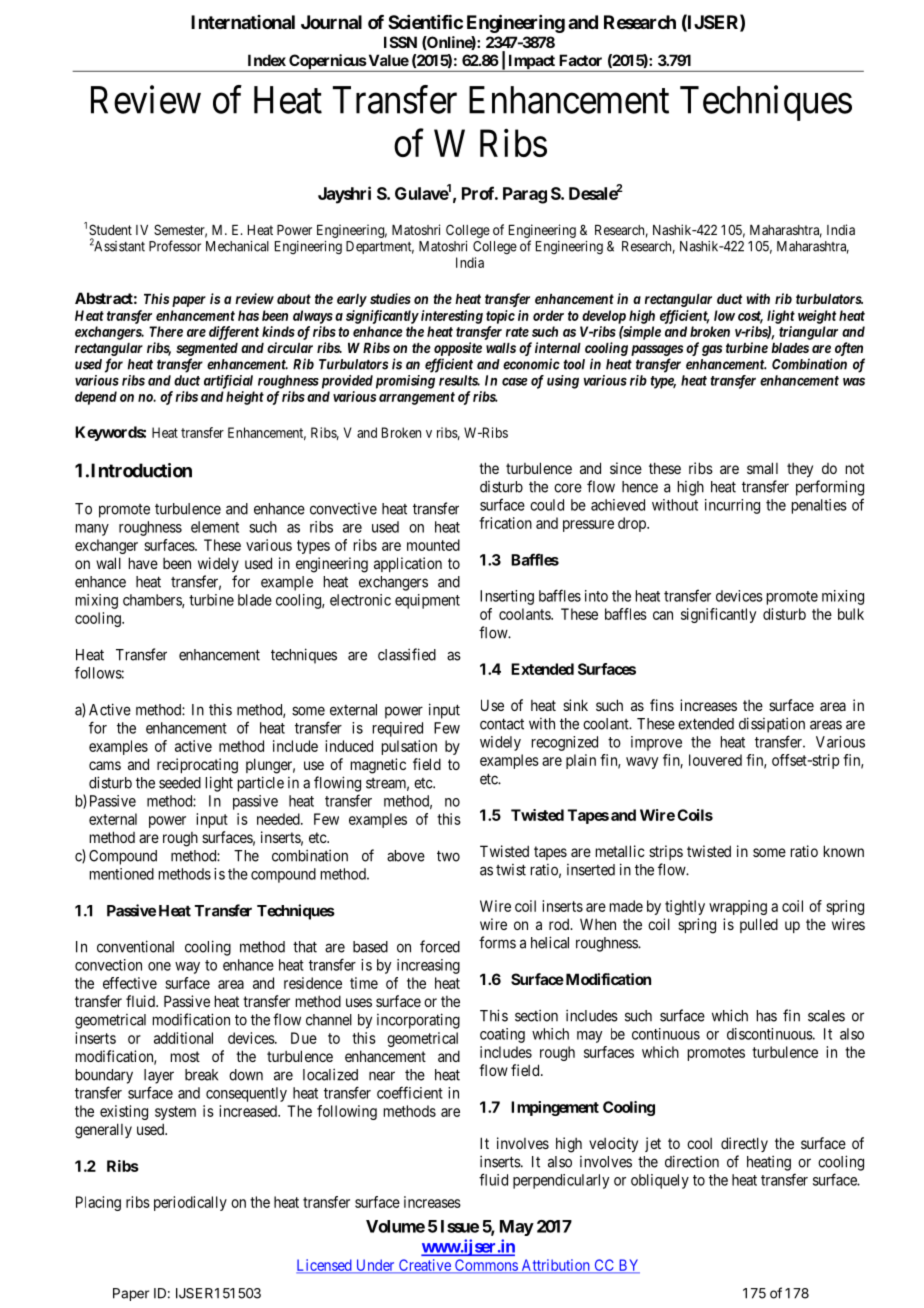 The width and height of the screenshot is (924, 1308). What do you see at coordinates (243, 22) in the screenshot?
I see `International` at bounding box center [243, 22].
